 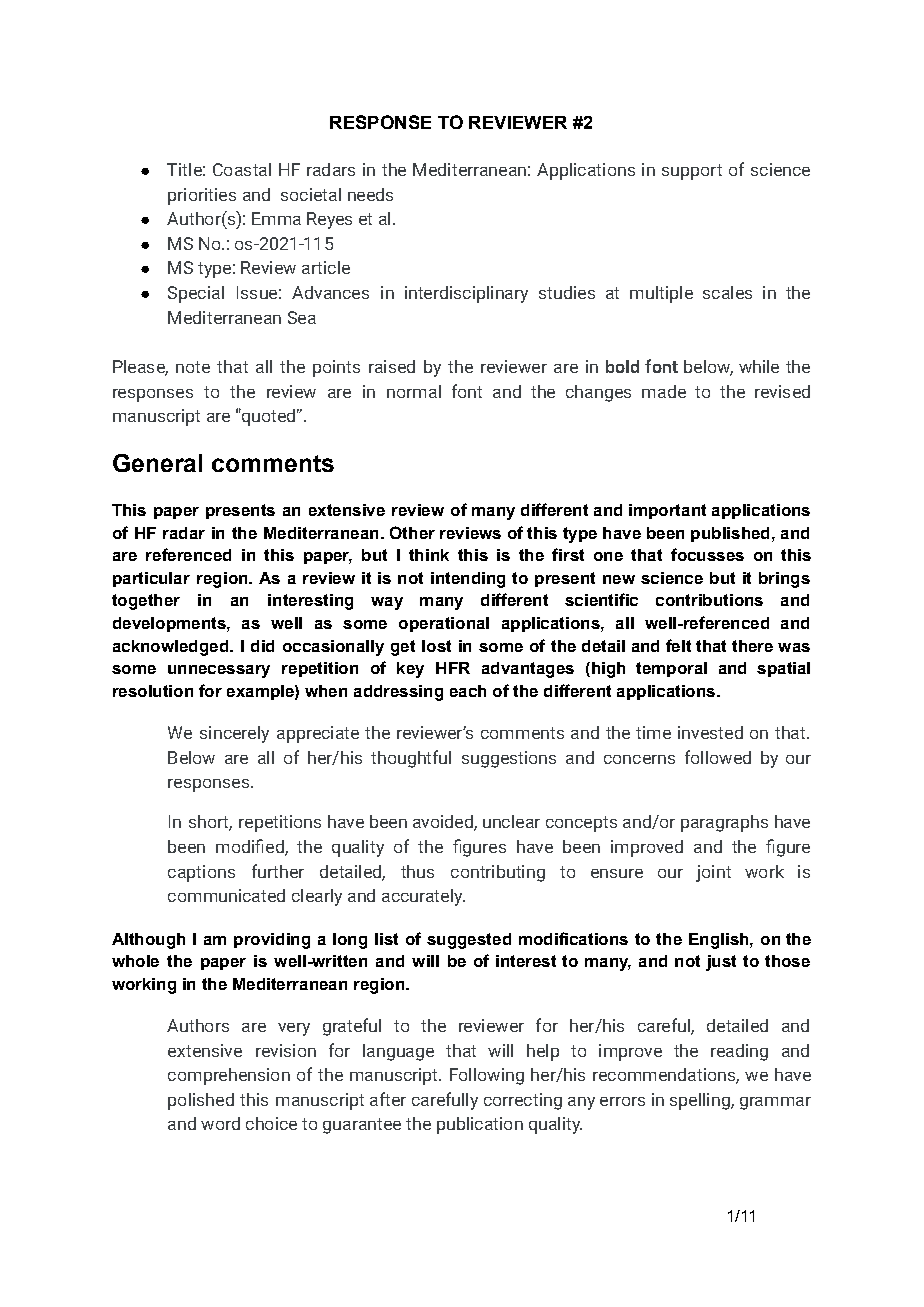 What do you see at coordinates (487, 1076) in the screenshot?
I see `Following` at bounding box center [487, 1076].
